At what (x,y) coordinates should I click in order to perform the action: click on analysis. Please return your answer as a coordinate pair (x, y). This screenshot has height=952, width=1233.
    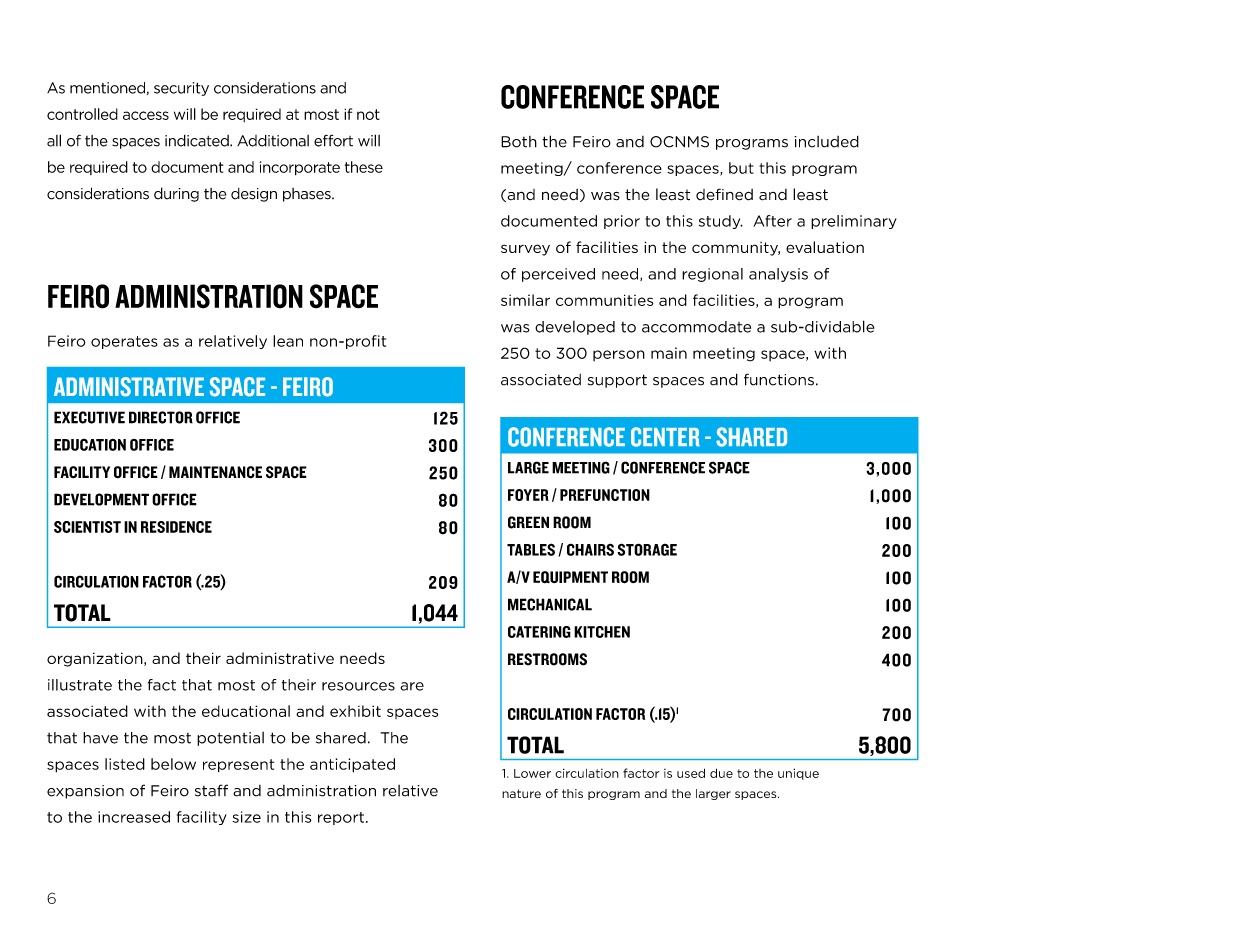
    Looking at the image, I should click on (778, 275).
